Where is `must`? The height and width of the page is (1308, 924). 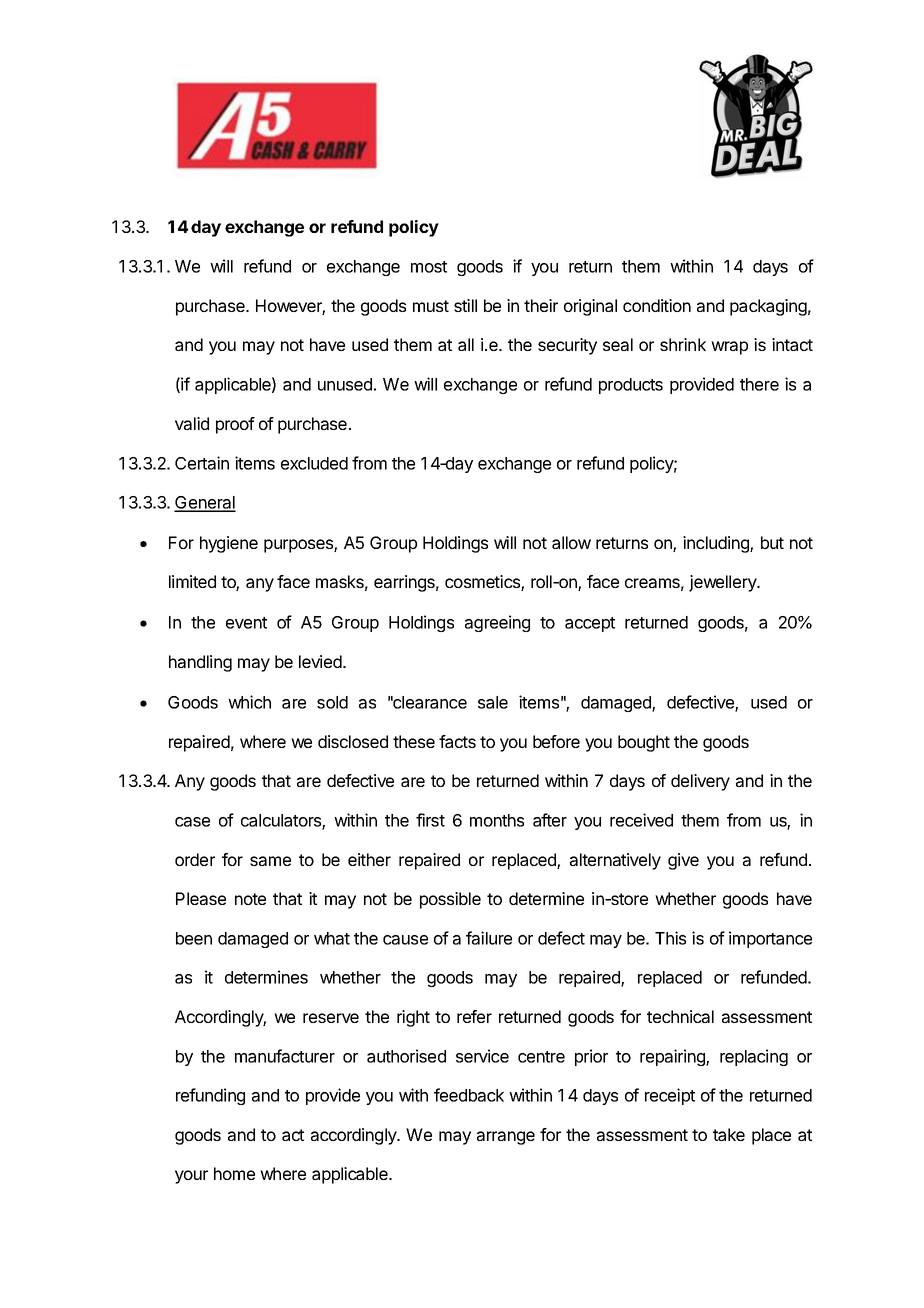
must is located at coordinates (431, 306).
